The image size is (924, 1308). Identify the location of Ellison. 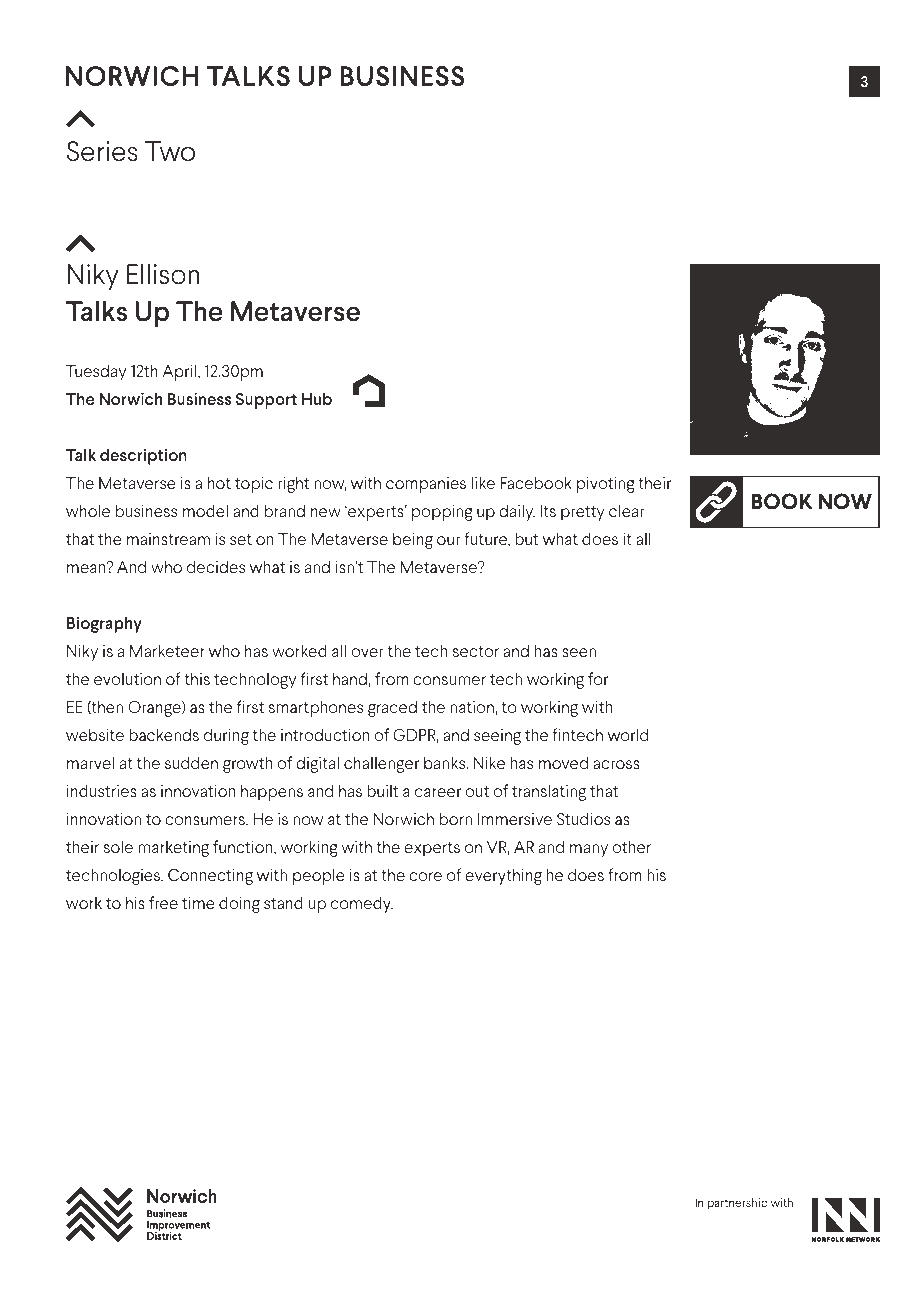
(163, 274).
